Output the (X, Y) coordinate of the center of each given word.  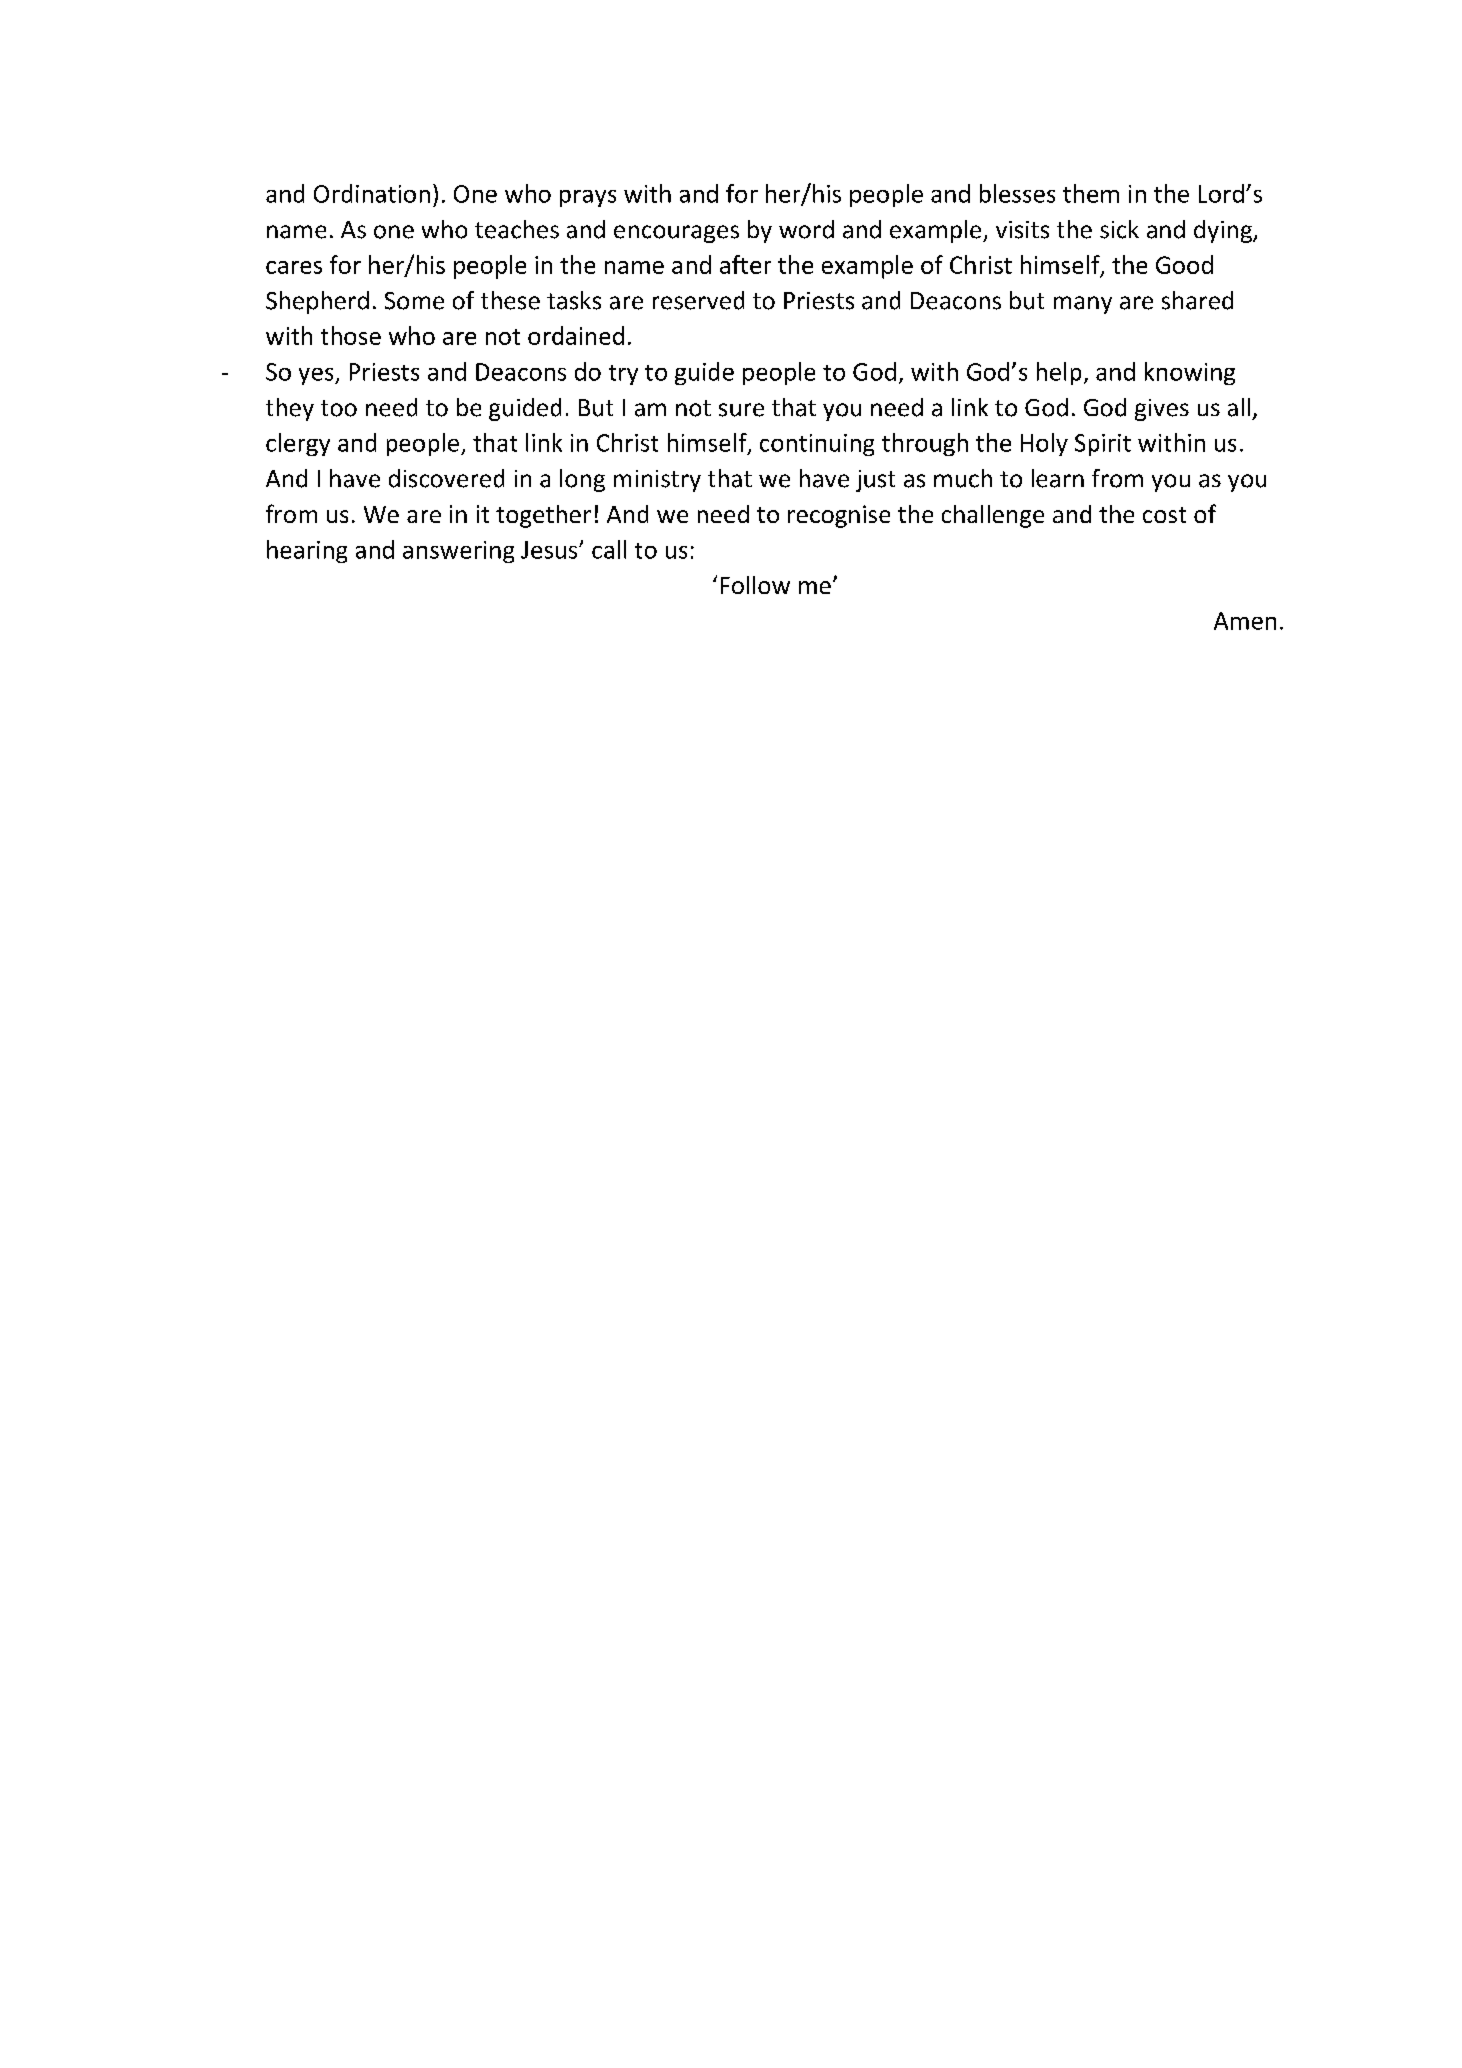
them (1091, 193)
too (339, 408)
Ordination (372, 193)
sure (741, 410)
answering (458, 552)
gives (1162, 410)
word (806, 229)
